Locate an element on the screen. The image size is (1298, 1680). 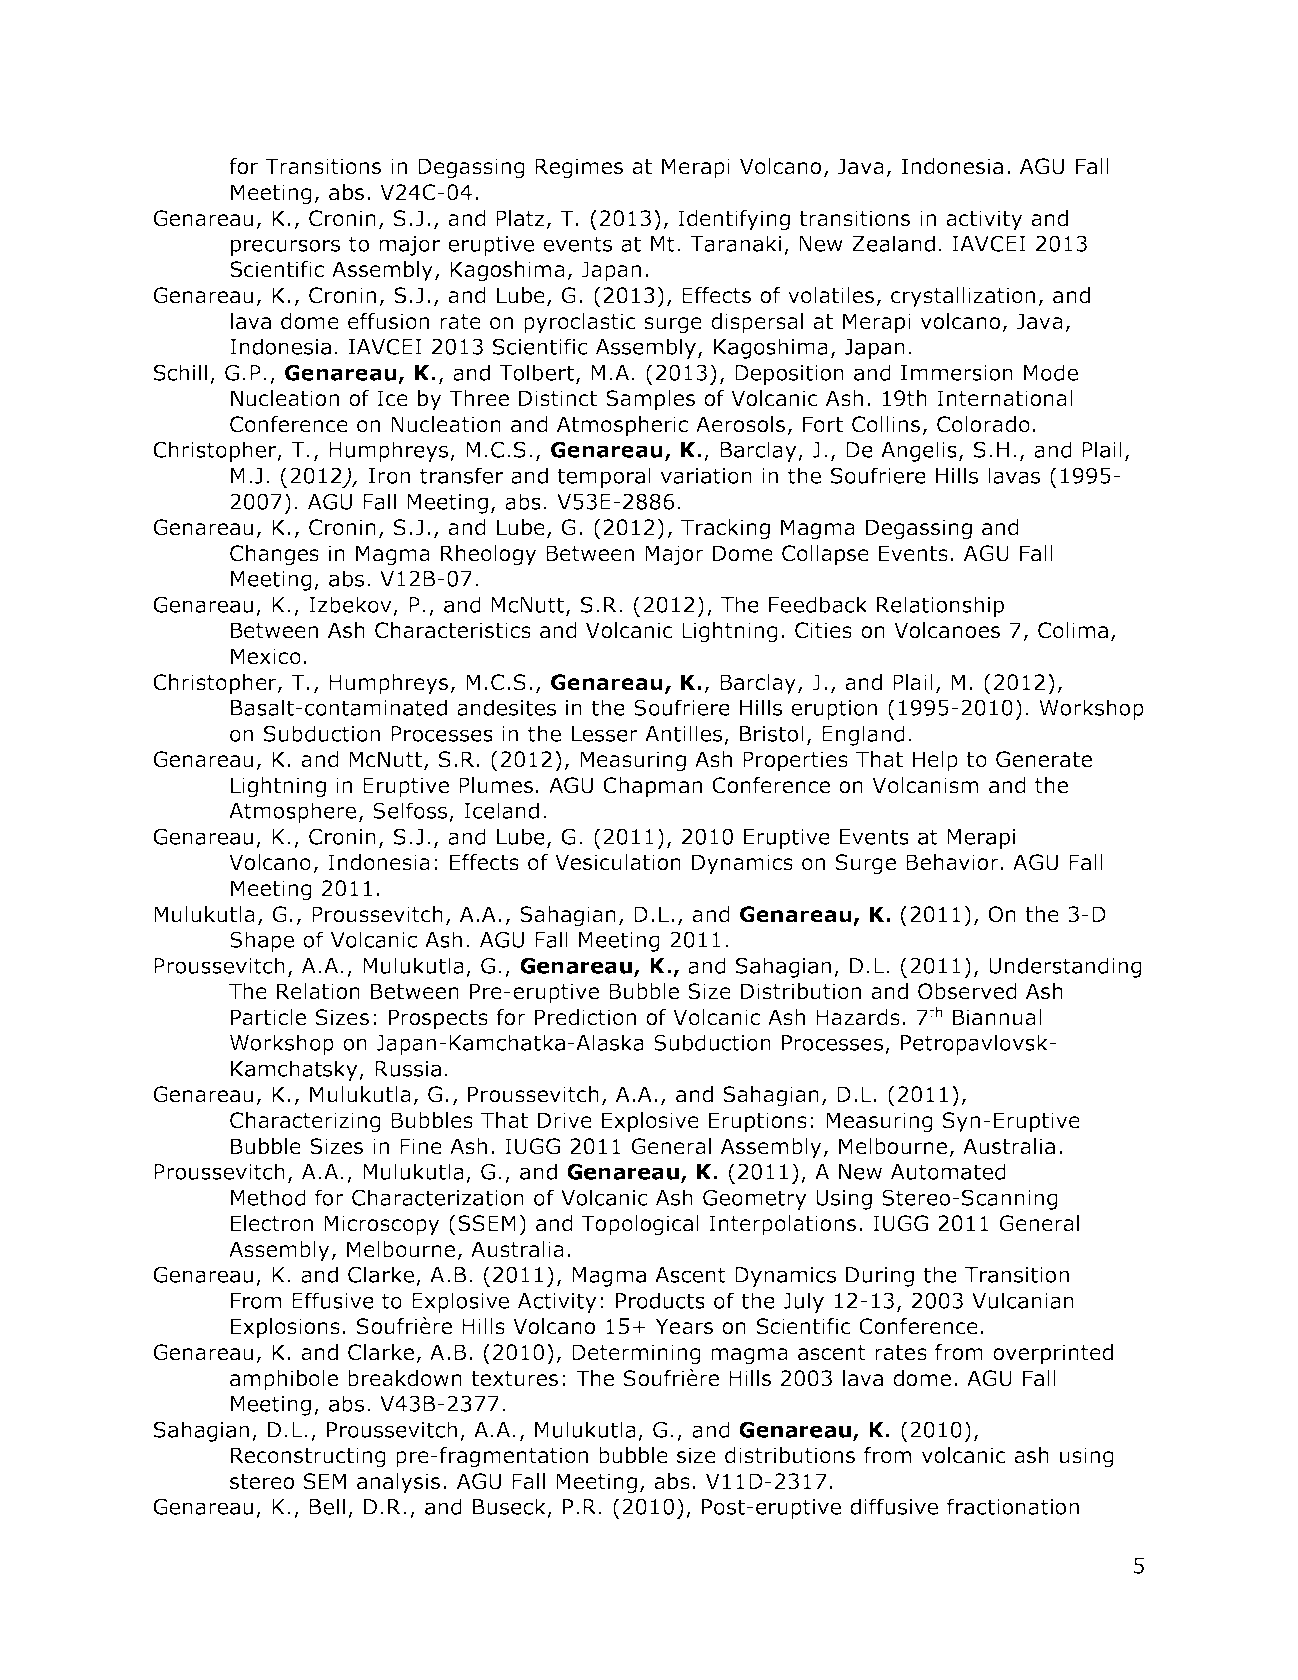
Characteristics is located at coordinates (453, 630).
